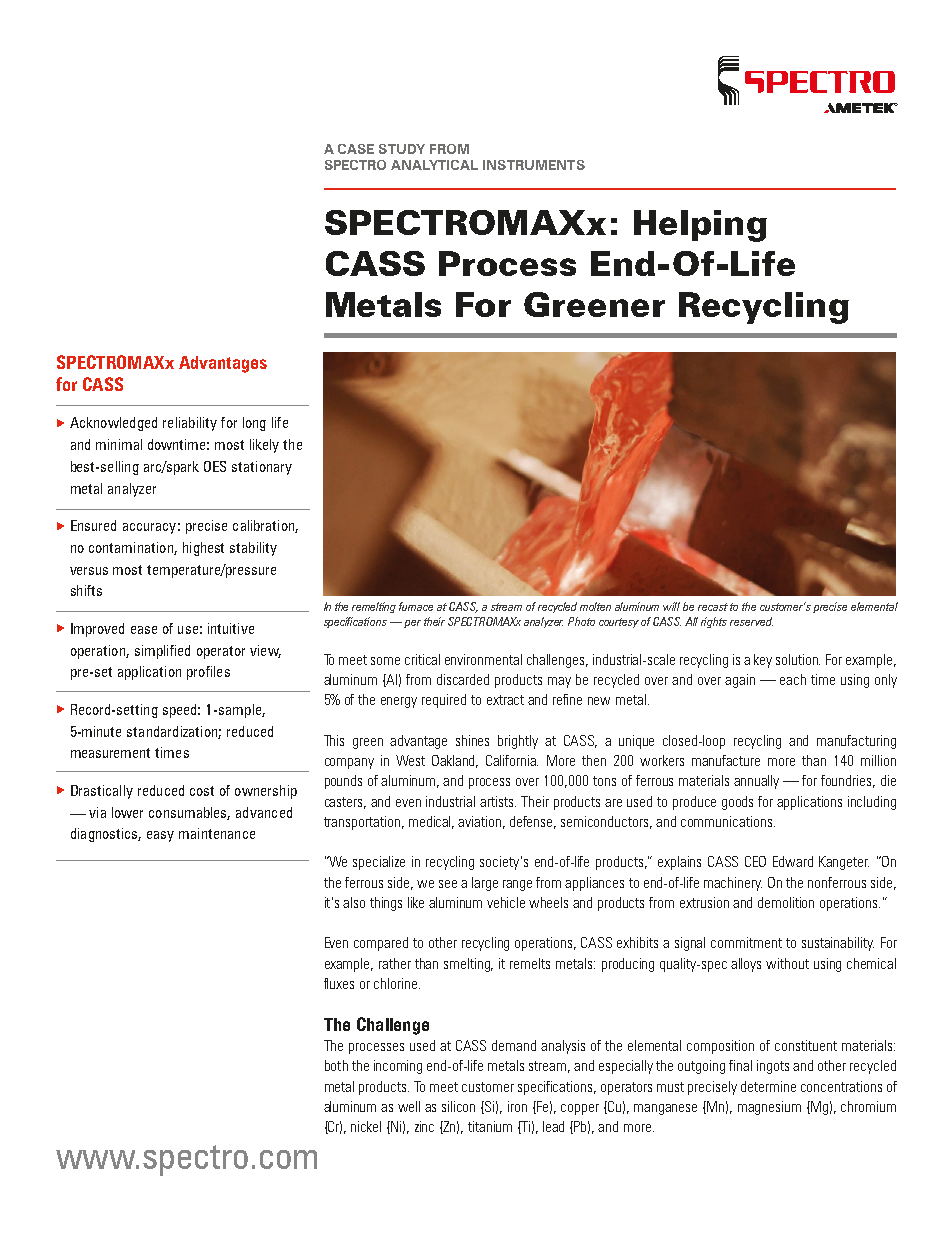 This screenshot has width=952, height=1233. What do you see at coordinates (336, 1065) in the screenshot?
I see `both` at bounding box center [336, 1065].
